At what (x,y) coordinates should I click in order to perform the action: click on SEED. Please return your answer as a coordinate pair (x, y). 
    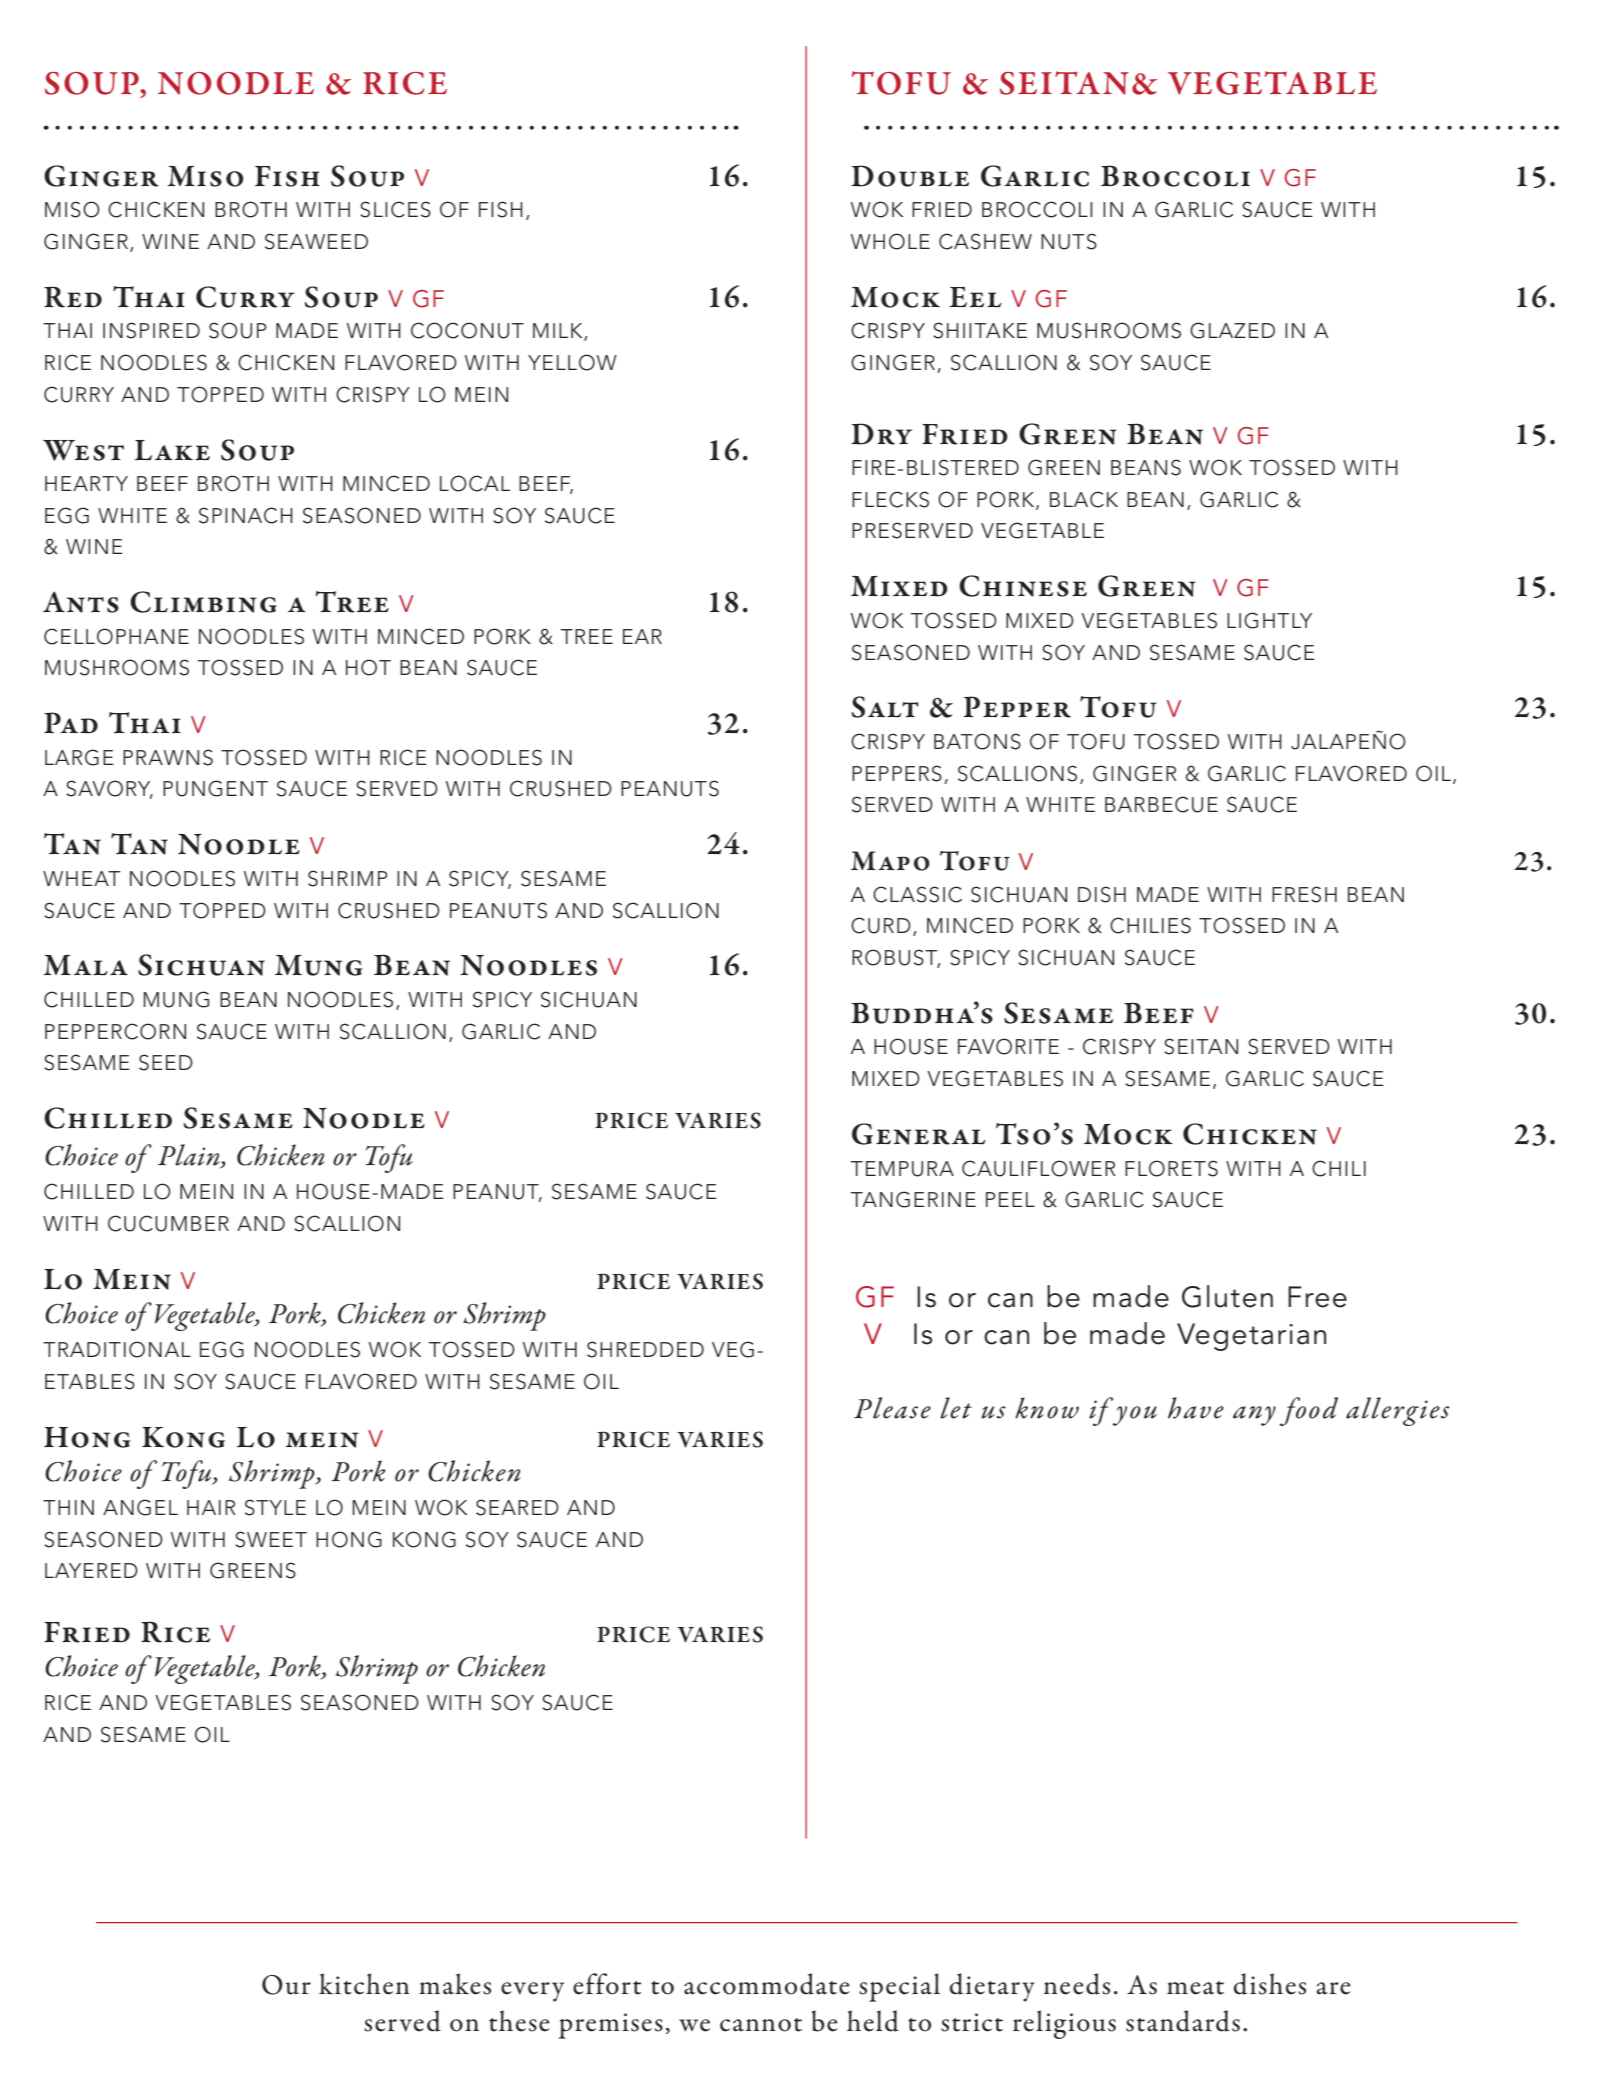
    Looking at the image, I should click on (166, 1062).
